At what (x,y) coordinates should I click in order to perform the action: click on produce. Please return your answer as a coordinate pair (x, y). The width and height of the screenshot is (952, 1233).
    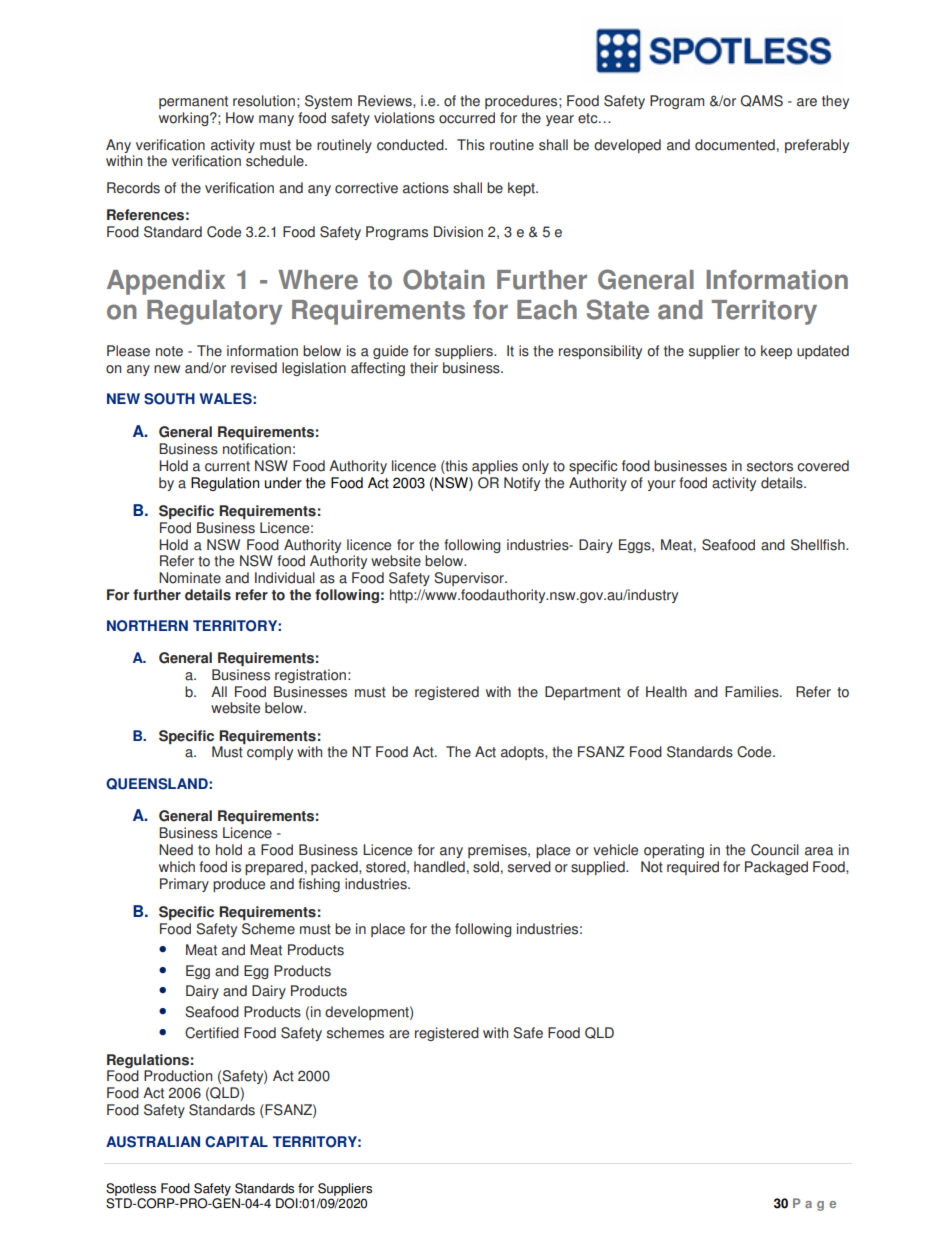
    Looking at the image, I should click on (239, 885).
